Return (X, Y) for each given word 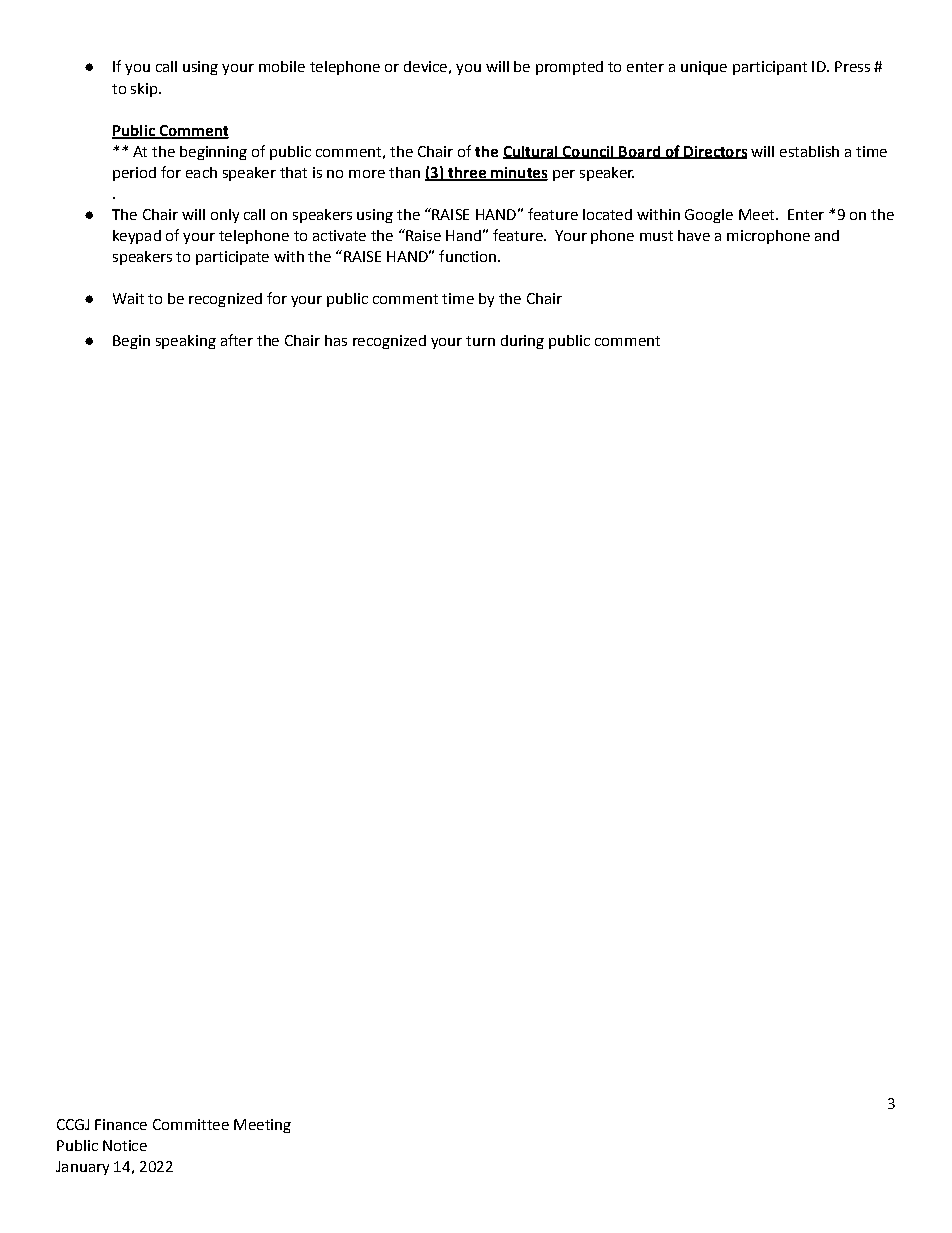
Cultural (531, 152)
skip (144, 90)
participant (770, 68)
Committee (191, 1124)
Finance (121, 1124)
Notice (125, 1145)
